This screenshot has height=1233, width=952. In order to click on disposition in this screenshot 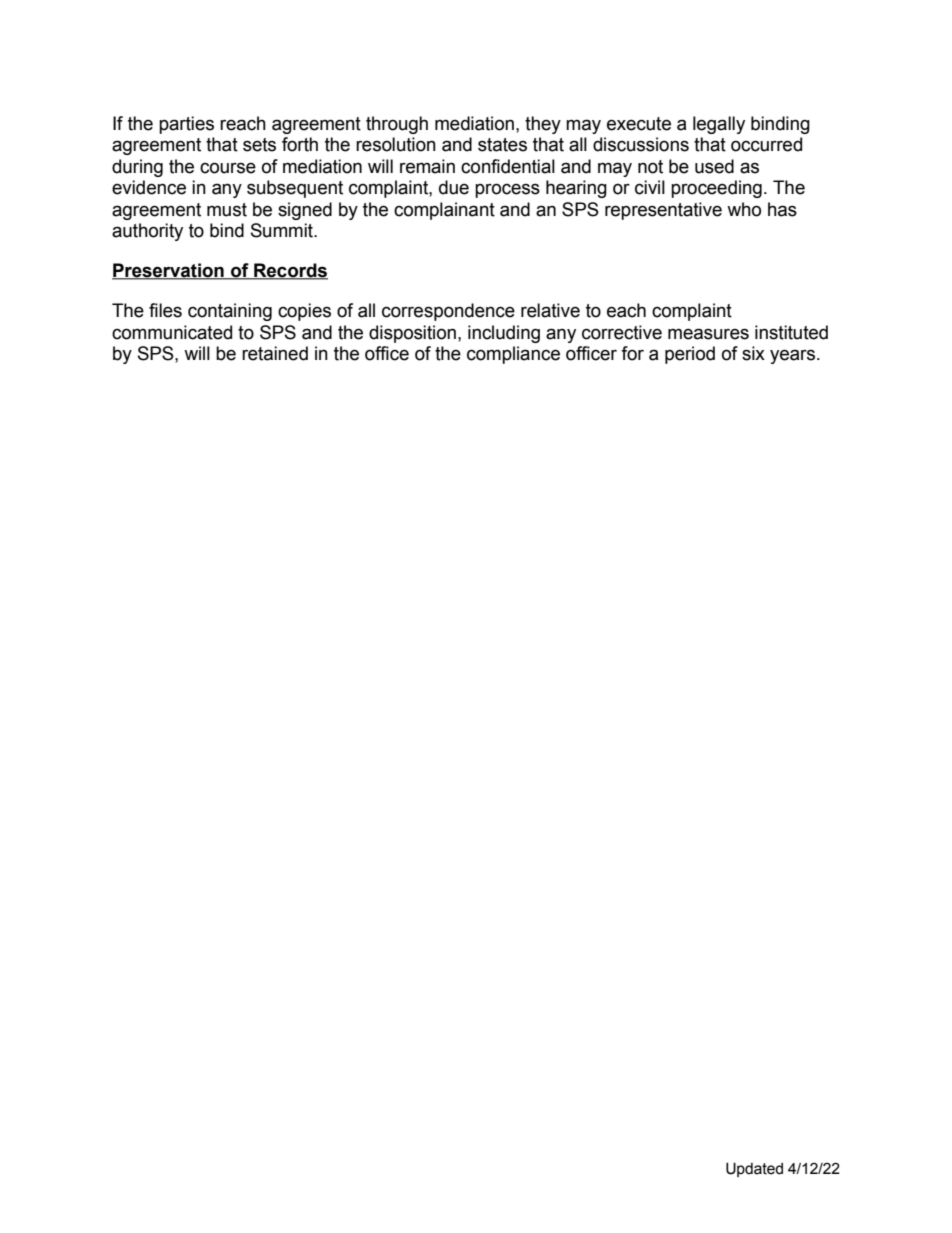, I will do `click(412, 334)`.
